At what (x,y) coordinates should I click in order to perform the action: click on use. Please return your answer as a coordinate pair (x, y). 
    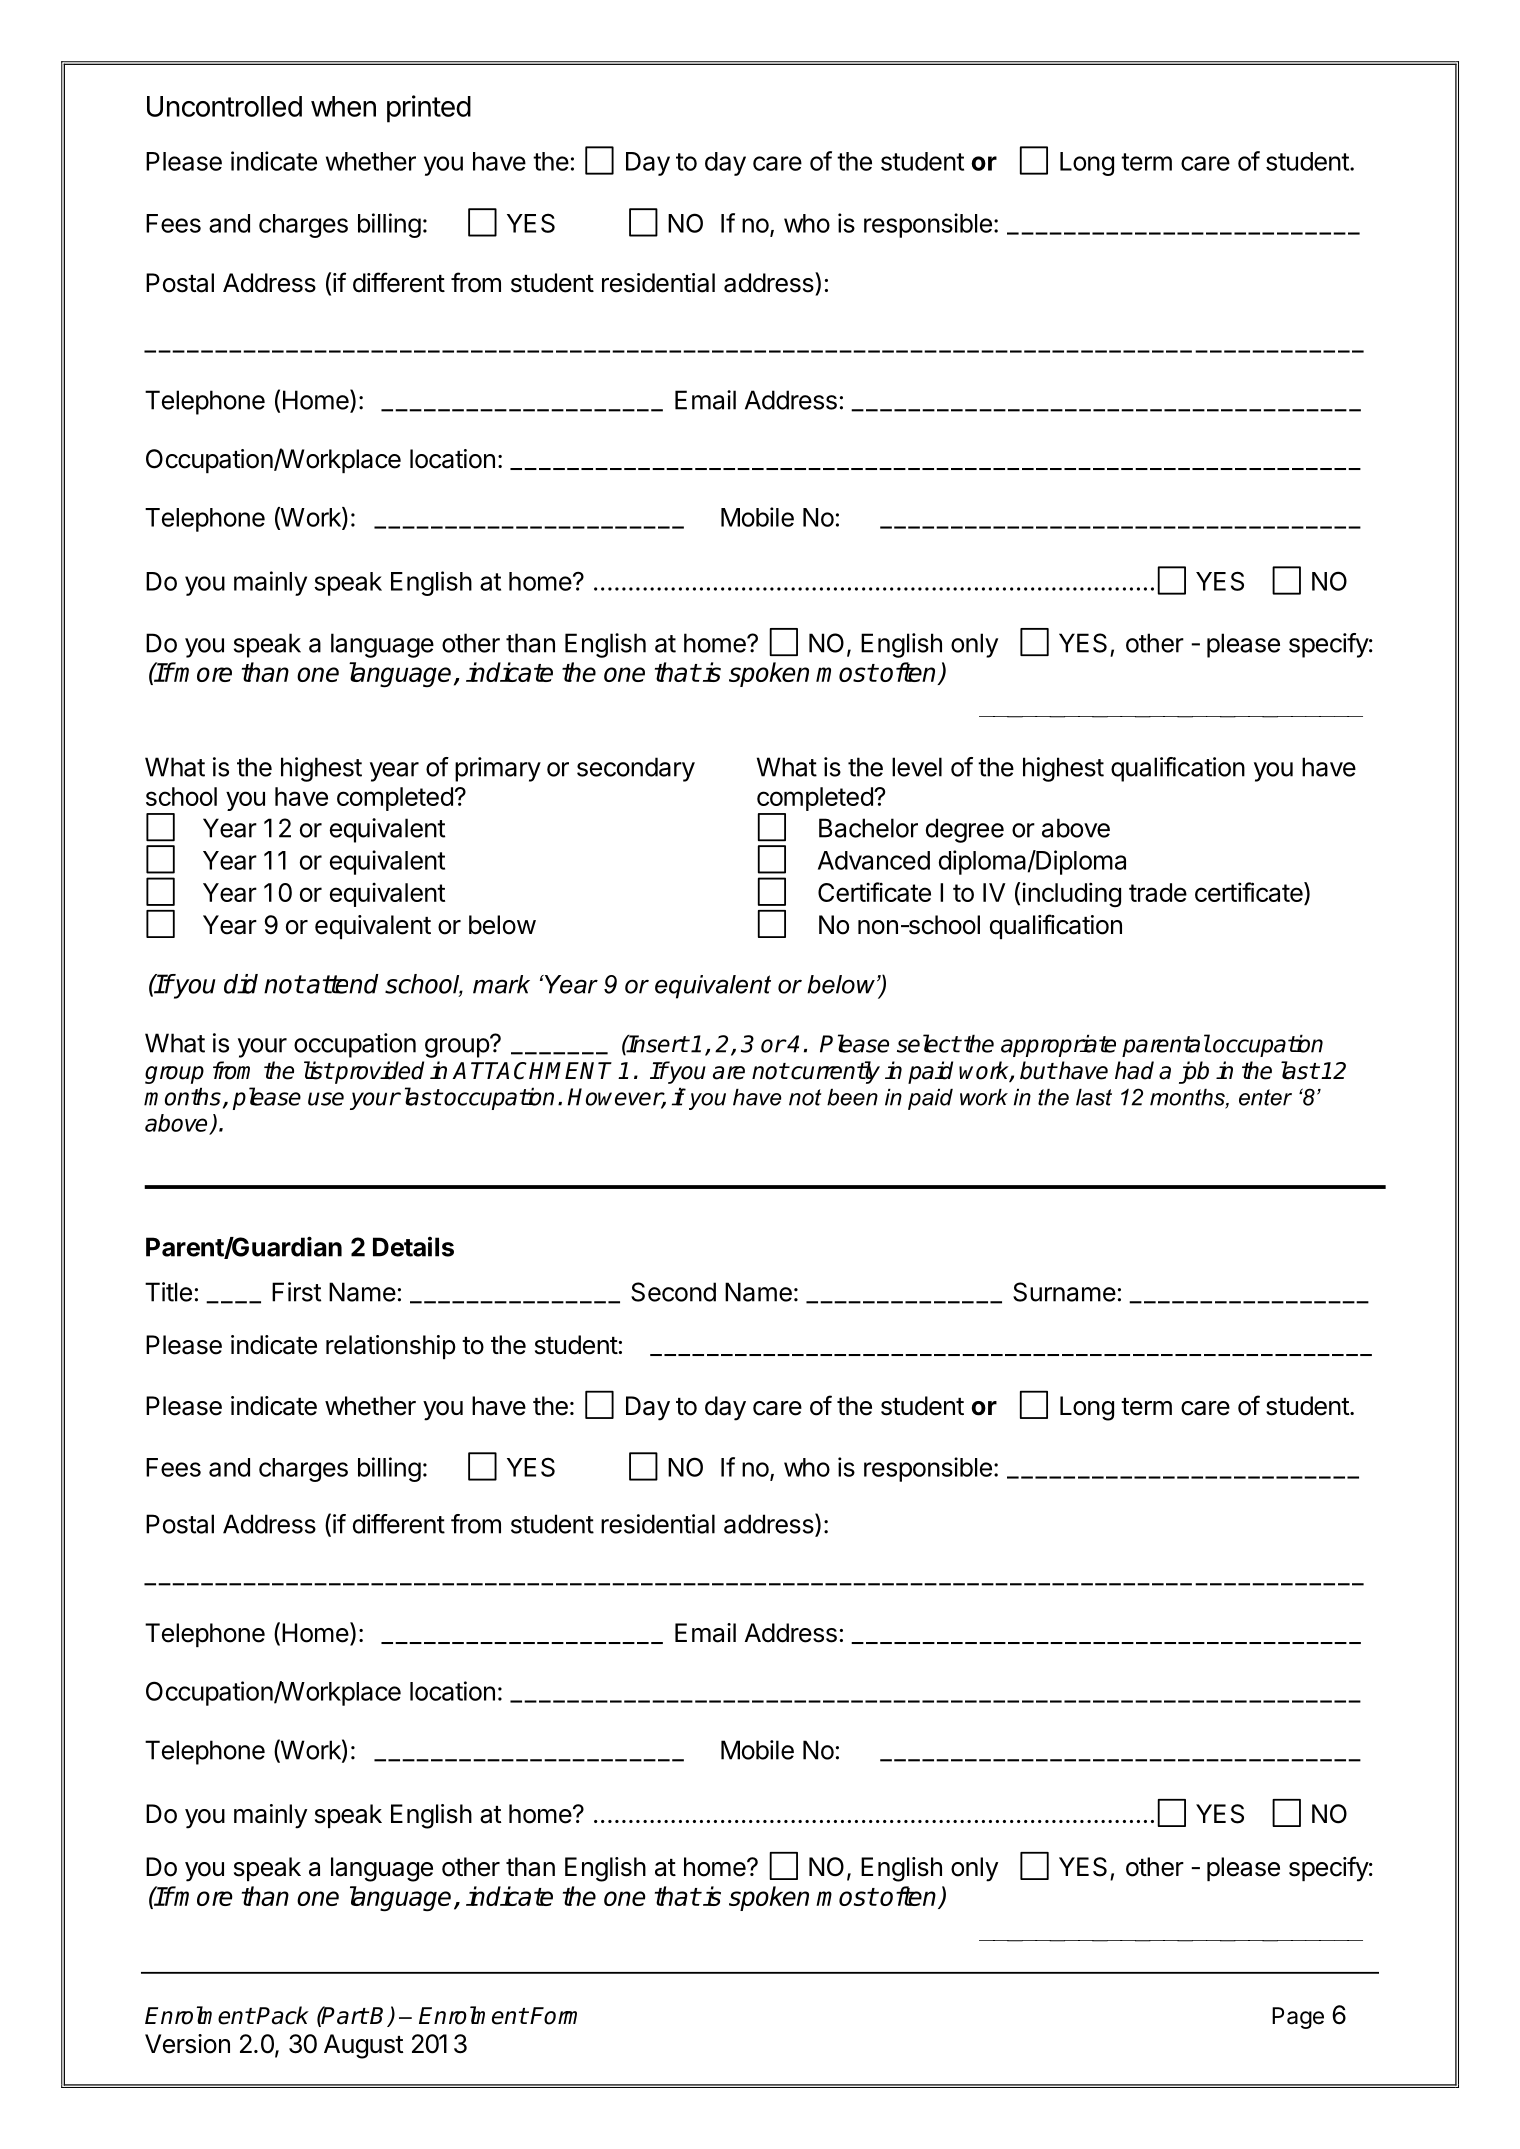
    Looking at the image, I should click on (326, 1099).
